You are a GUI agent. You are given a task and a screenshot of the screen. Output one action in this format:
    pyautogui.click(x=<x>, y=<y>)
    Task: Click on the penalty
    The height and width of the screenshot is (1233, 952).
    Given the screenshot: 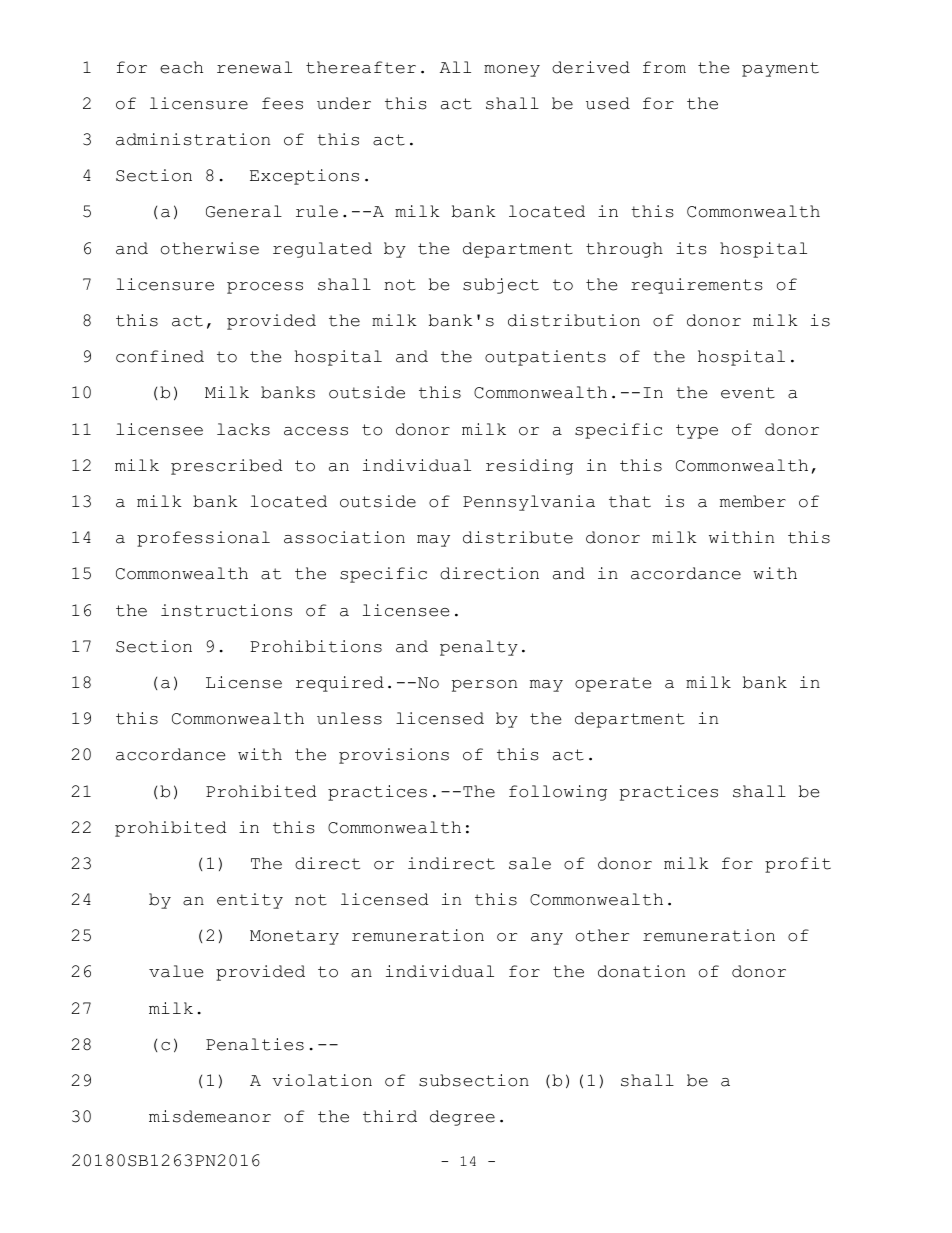 What is the action you would take?
    pyautogui.click(x=479, y=648)
